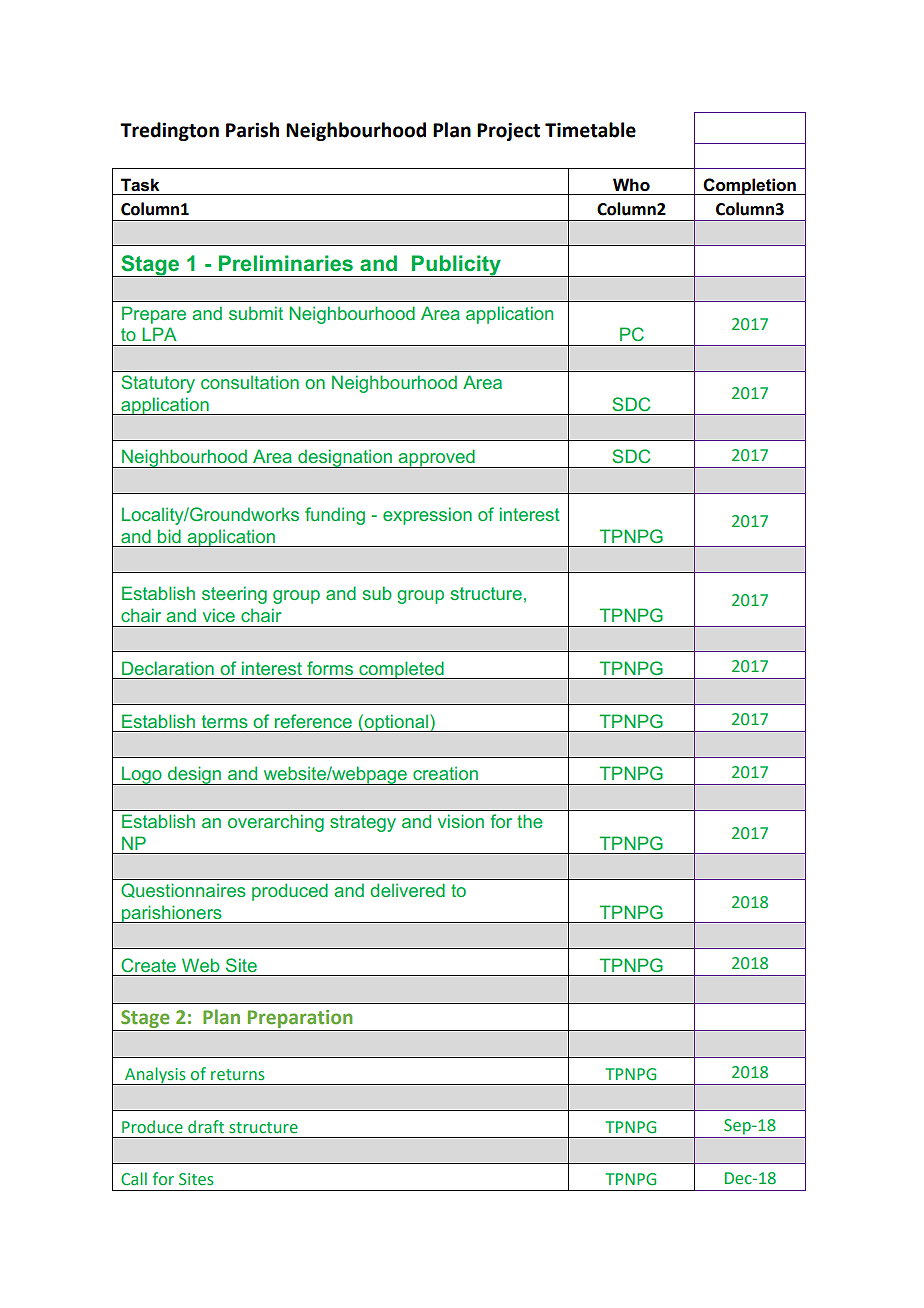 Image resolution: width=924 pixels, height=1308 pixels. What do you see at coordinates (140, 185) in the screenshot?
I see `Task` at bounding box center [140, 185].
